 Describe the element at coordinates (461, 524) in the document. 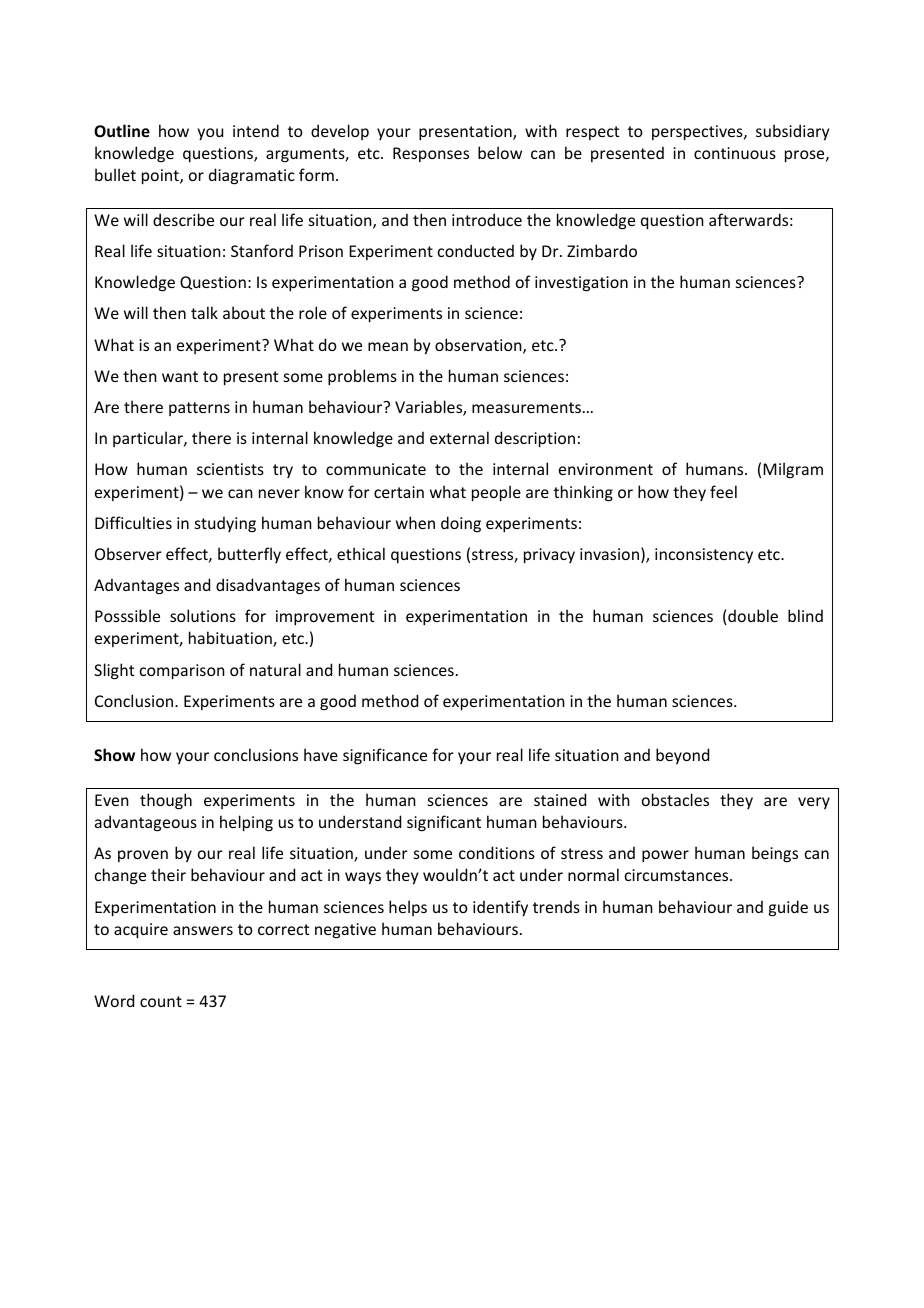

I see `doing` at that location.
